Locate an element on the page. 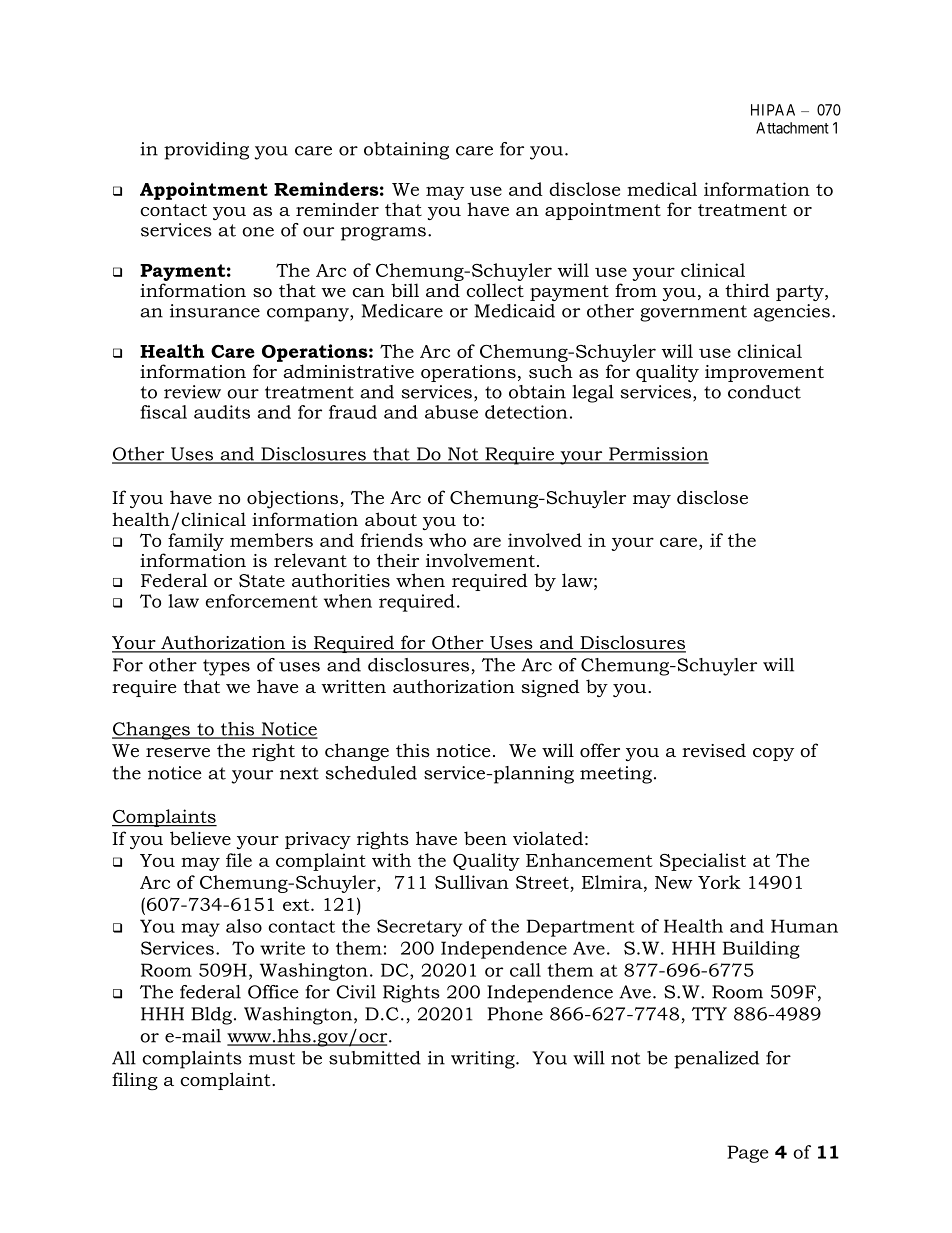 The width and height of the document is (952, 1233). York is located at coordinates (719, 882).
